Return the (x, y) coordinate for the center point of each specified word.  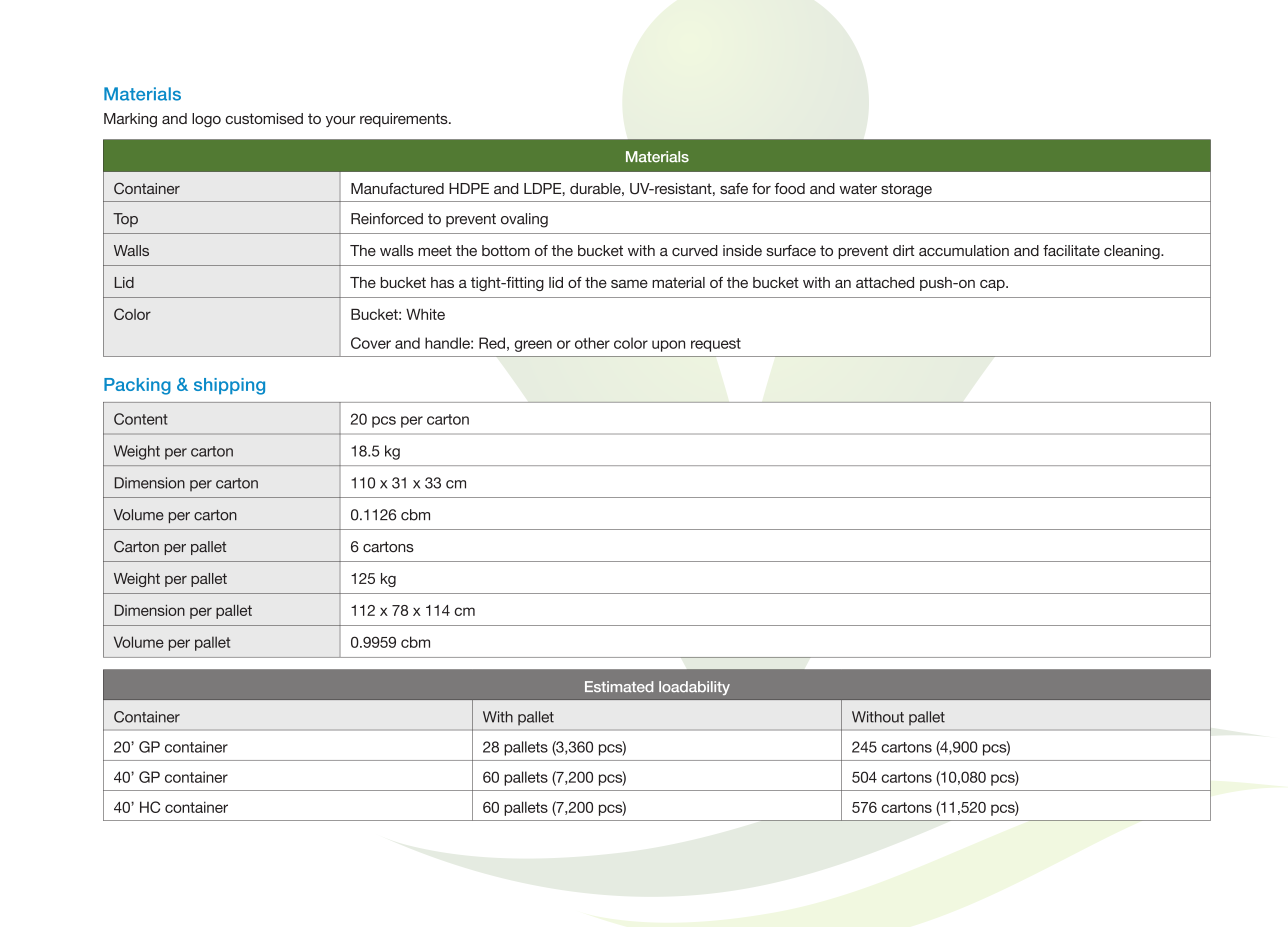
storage (906, 190)
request (716, 345)
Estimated (619, 686)
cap (993, 285)
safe (734, 188)
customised (264, 118)
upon (668, 346)
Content (141, 419)
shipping (229, 386)
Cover (371, 343)
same (629, 283)
